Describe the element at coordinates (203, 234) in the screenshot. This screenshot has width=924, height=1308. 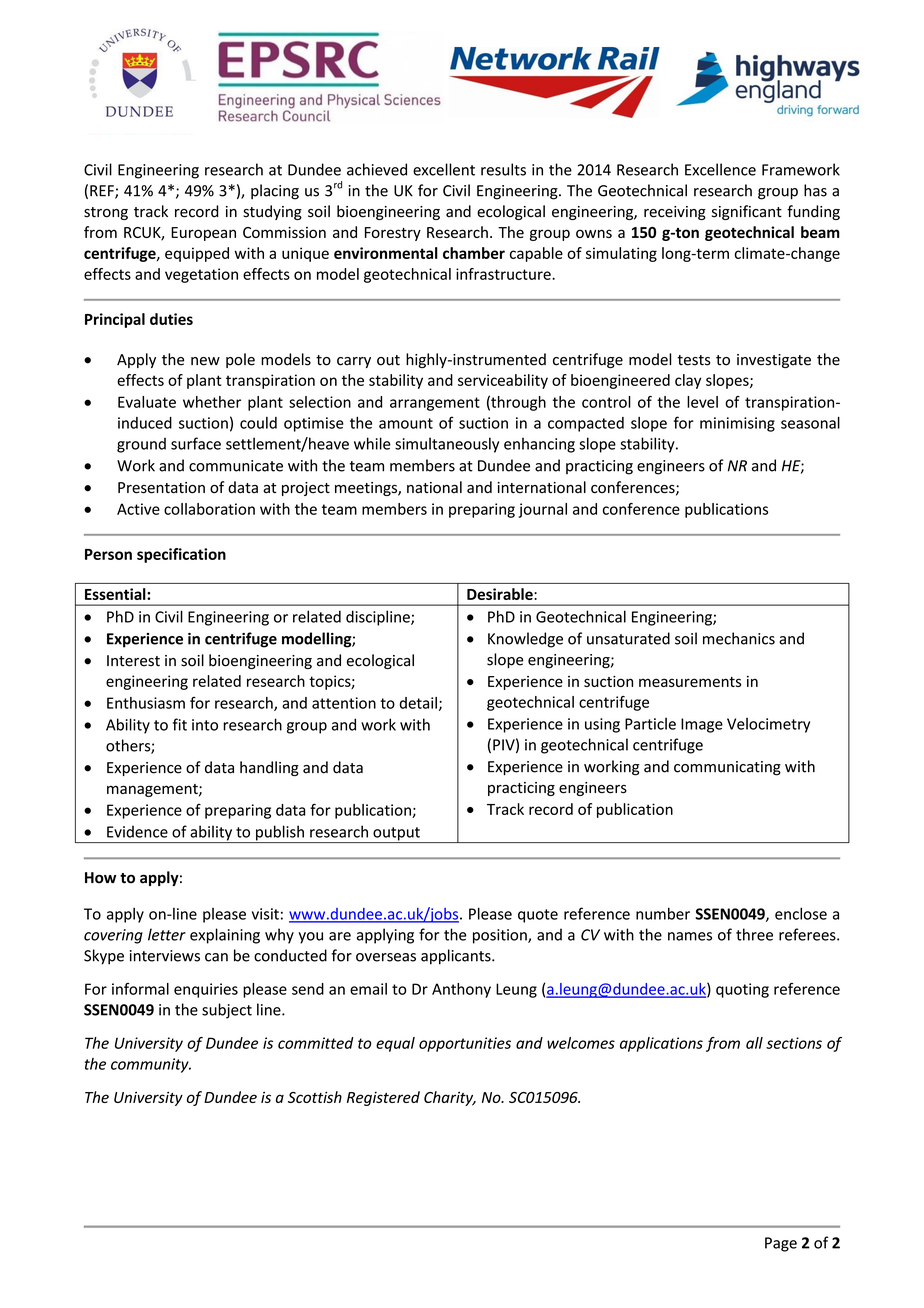
I see `European` at that location.
